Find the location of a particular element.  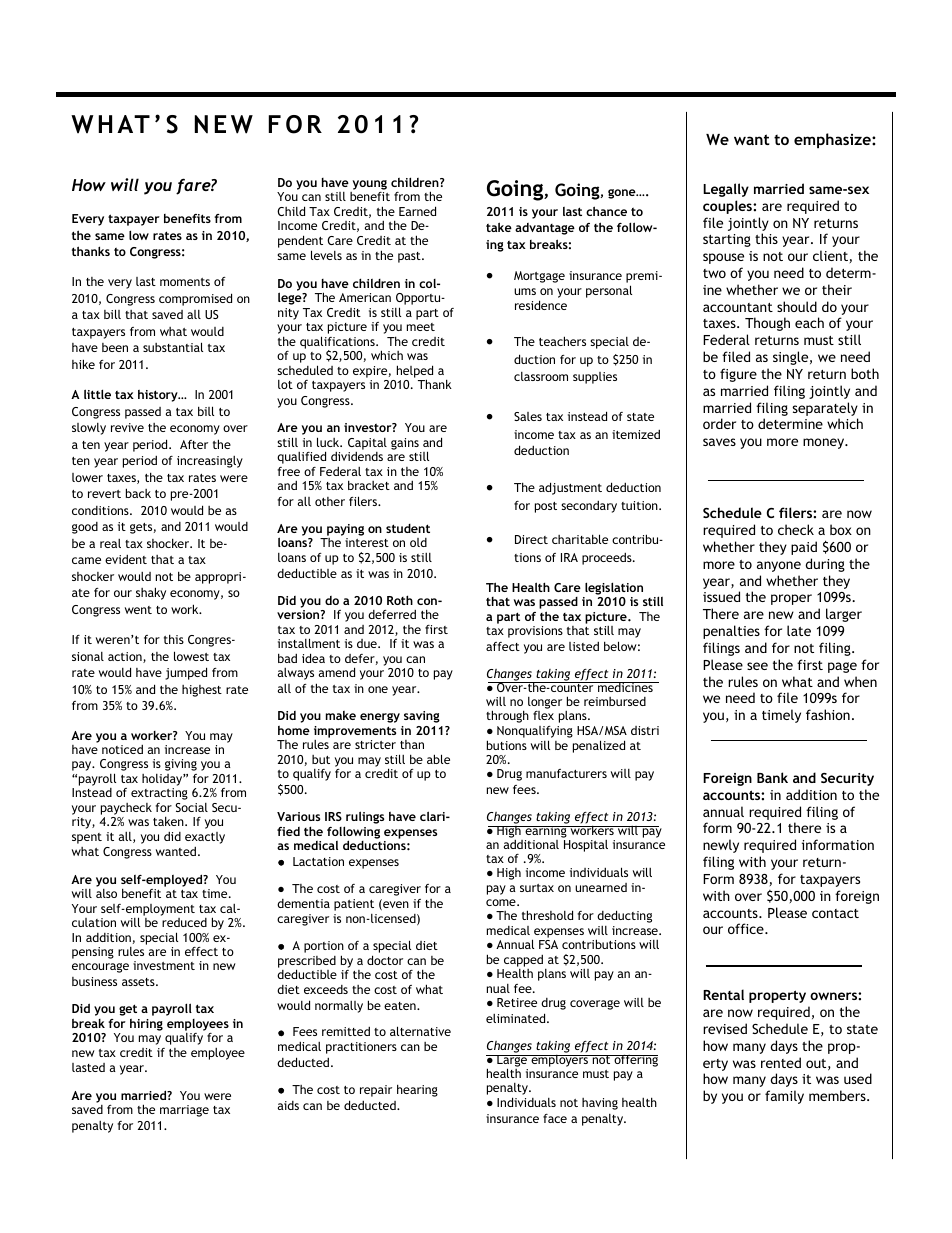

post is located at coordinates (546, 507).
